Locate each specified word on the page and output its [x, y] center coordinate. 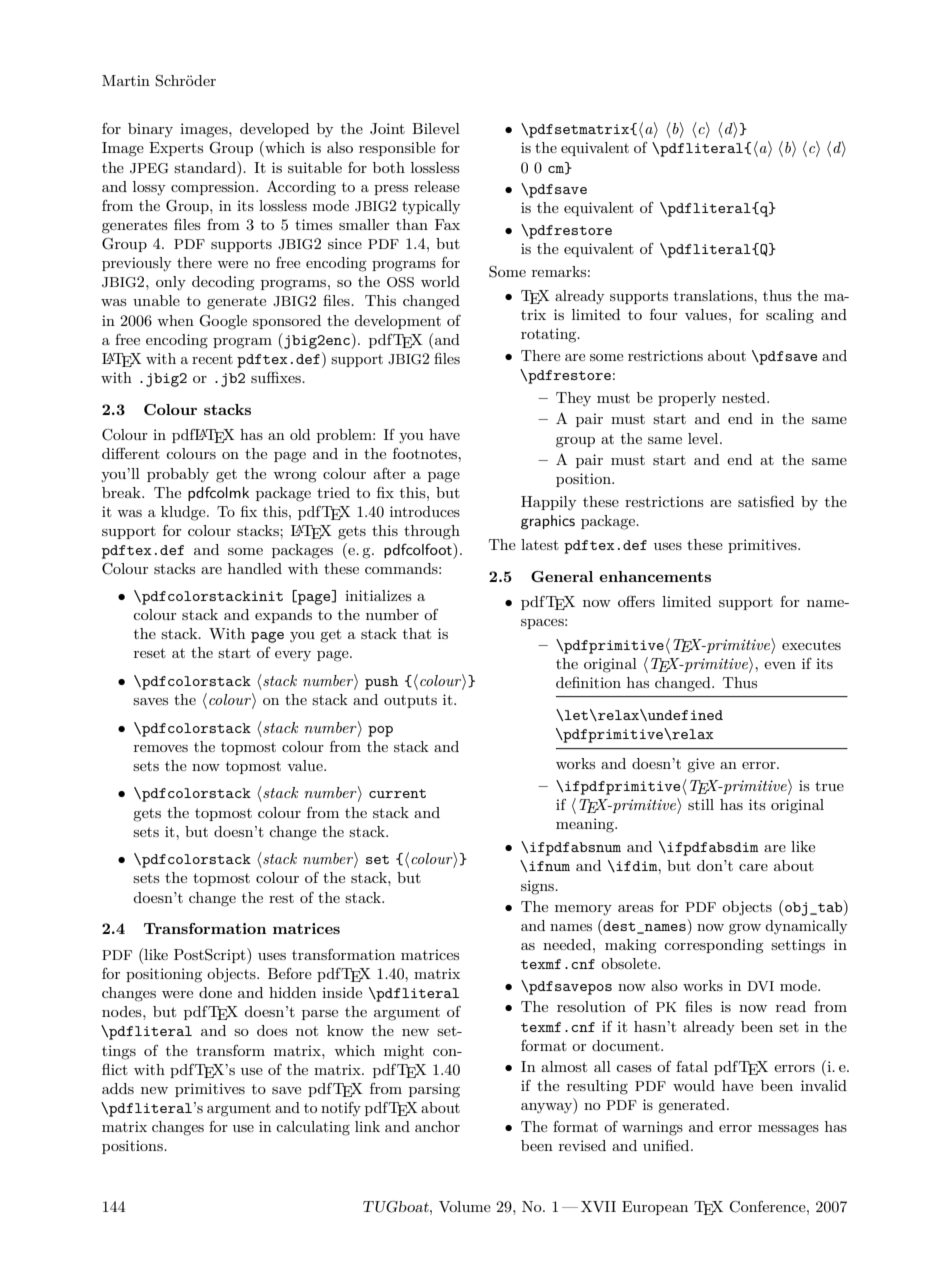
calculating [313, 1128]
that [417, 633]
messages [788, 1130]
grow [745, 929]
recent [212, 359]
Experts [176, 149]
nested [745, 397]
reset [150, 653]
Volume [465, 1206]
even [780, 665]
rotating [550, 335]
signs [539, 887]
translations [714, 295]
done [215, 992]
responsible [397, 149]
